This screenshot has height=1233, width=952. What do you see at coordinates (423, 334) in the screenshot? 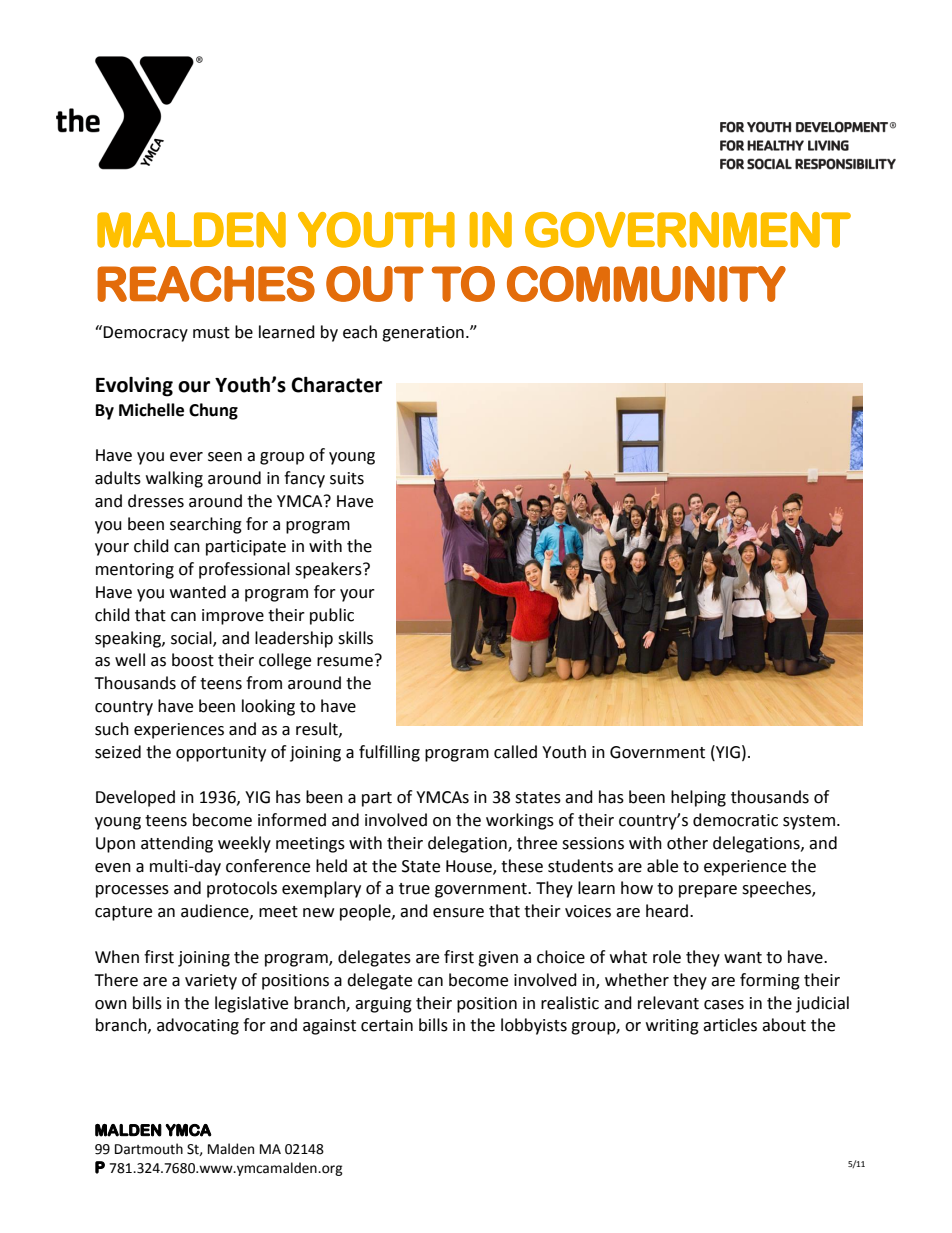
I see `generation` at bounding box center [423, 334].
